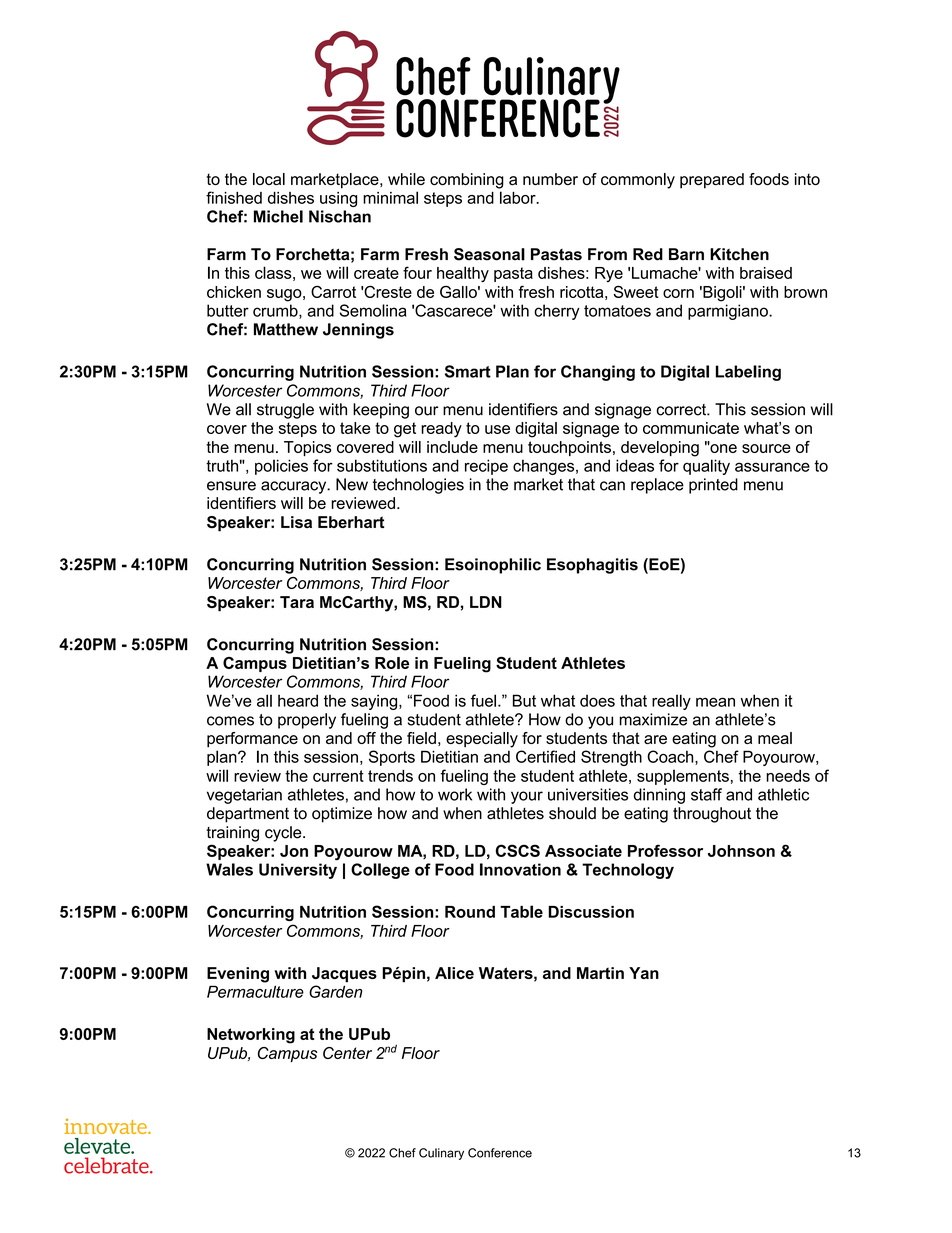 This page has height=1233, width=952. I want to click on source, so click(766, 448).
